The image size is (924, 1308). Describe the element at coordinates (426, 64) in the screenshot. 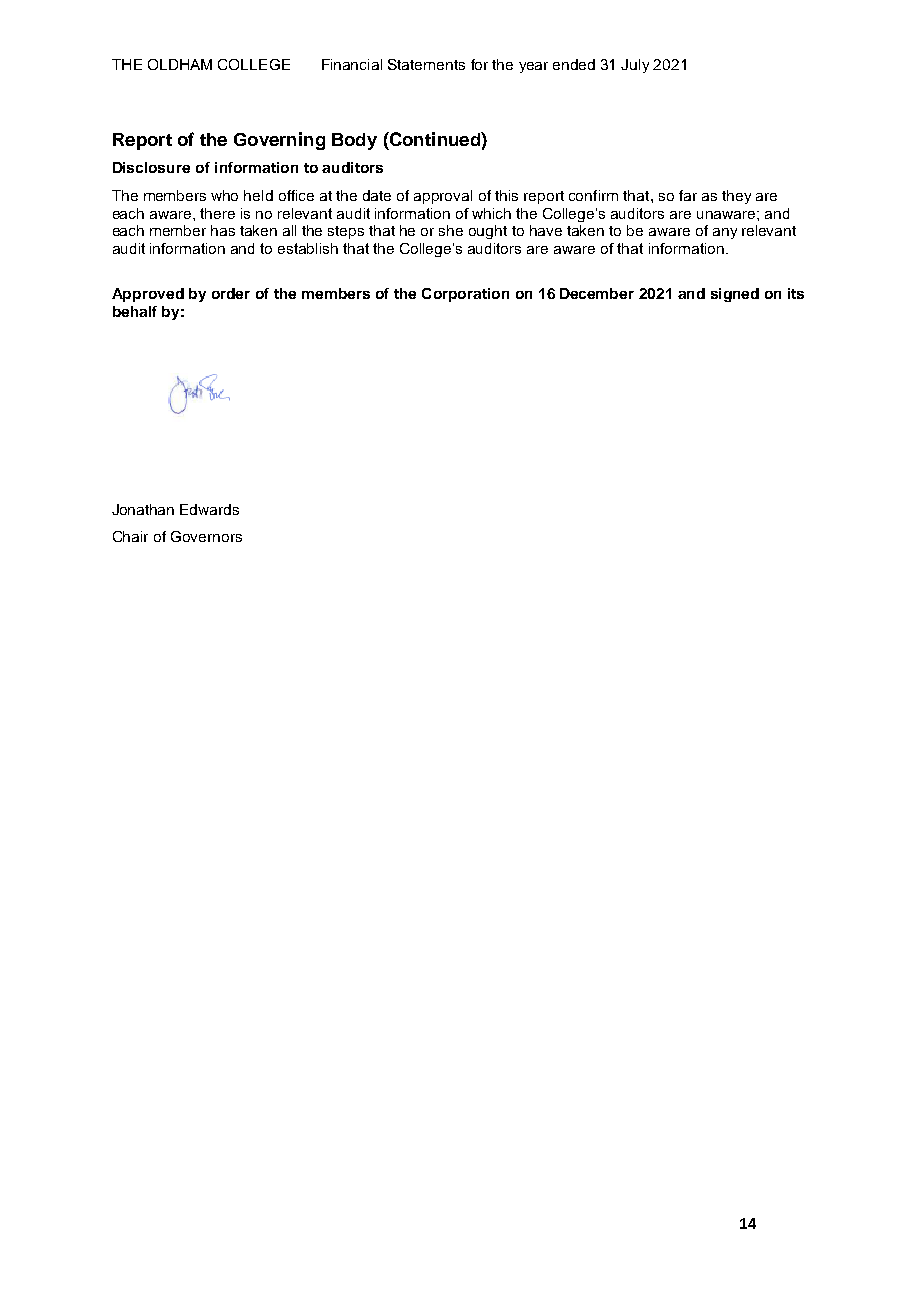

I see `Statements` at that location.
